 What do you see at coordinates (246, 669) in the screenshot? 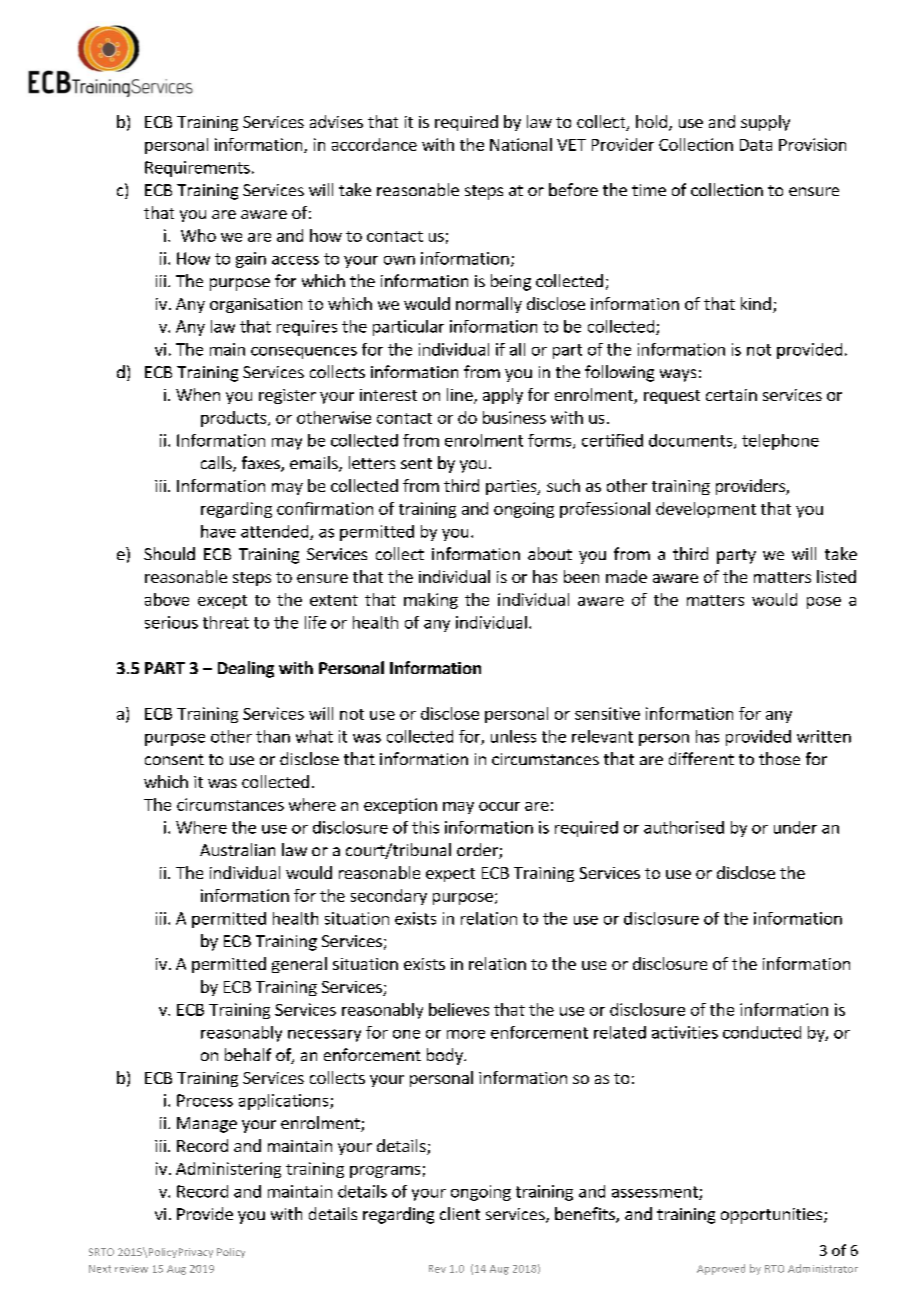
I see `Dealing` at bounding box center [246, 669].
